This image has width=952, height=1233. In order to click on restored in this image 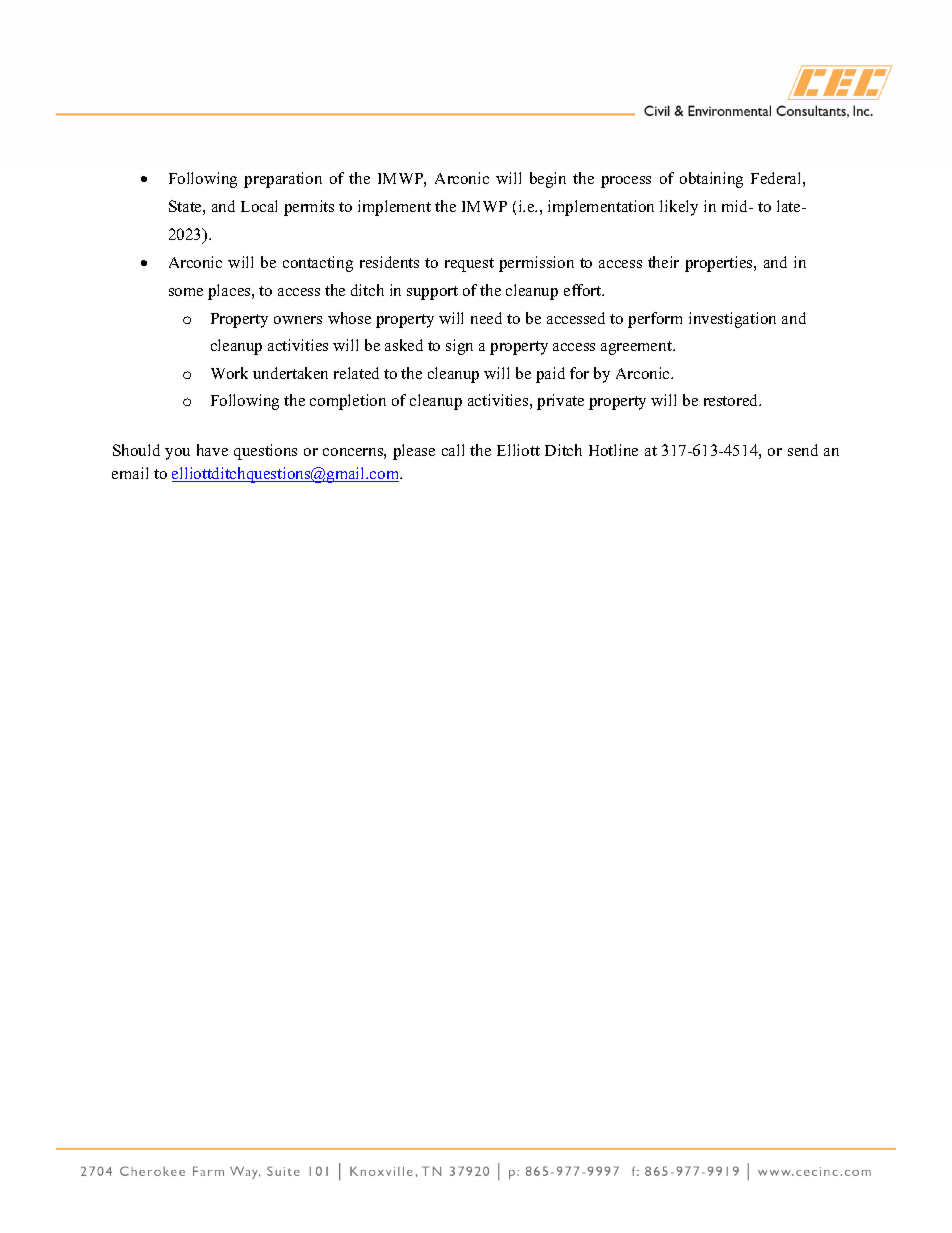, I will do `click(732, 400)`.
